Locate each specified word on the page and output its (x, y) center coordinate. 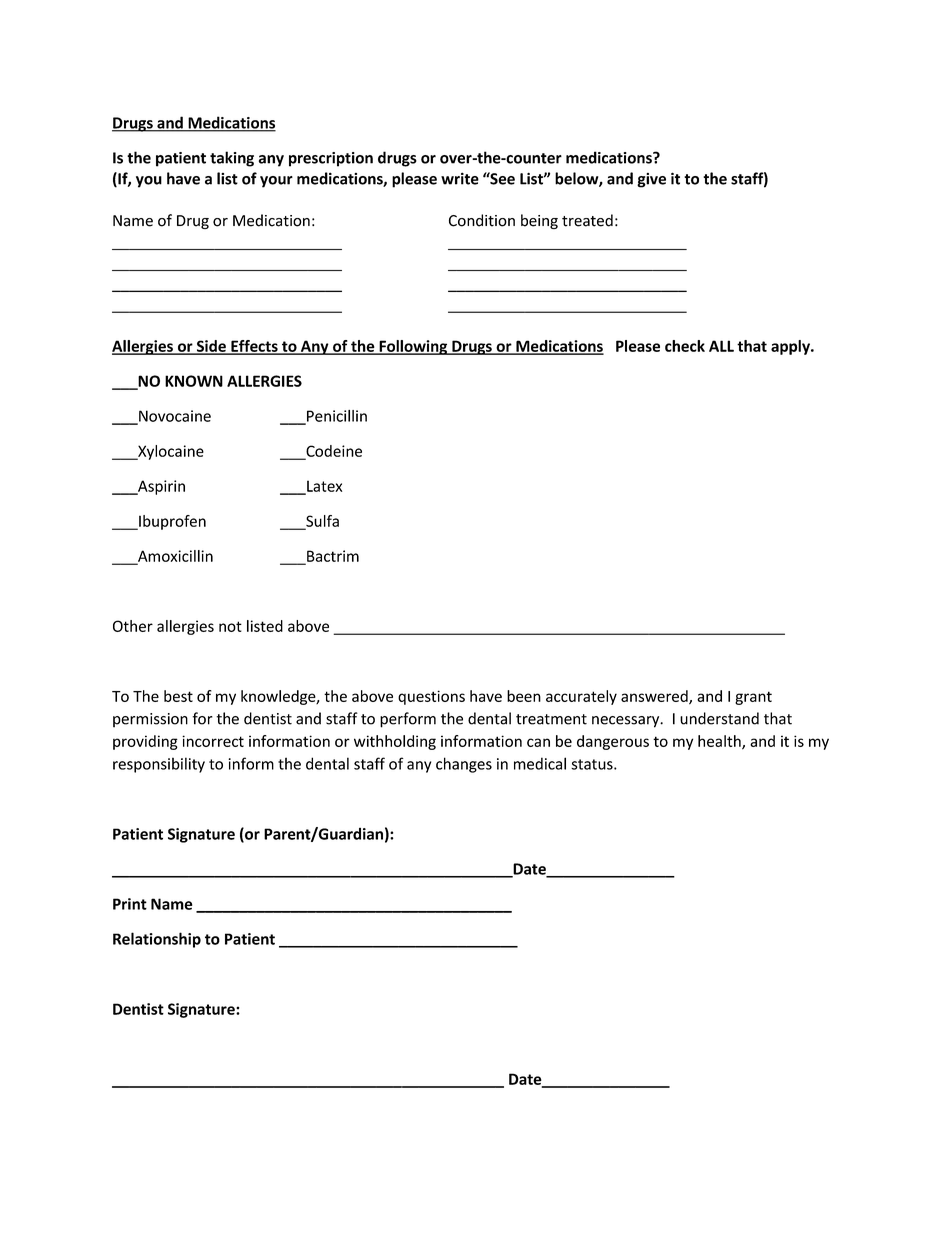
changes (464, 765)
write (460, 178)
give (651, 180)
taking (232, 159)
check (685, 346)
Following (413, 347)
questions (431, 697)
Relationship (157, 940)
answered (655, 697)
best (178, 696)
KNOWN (194, 381)
